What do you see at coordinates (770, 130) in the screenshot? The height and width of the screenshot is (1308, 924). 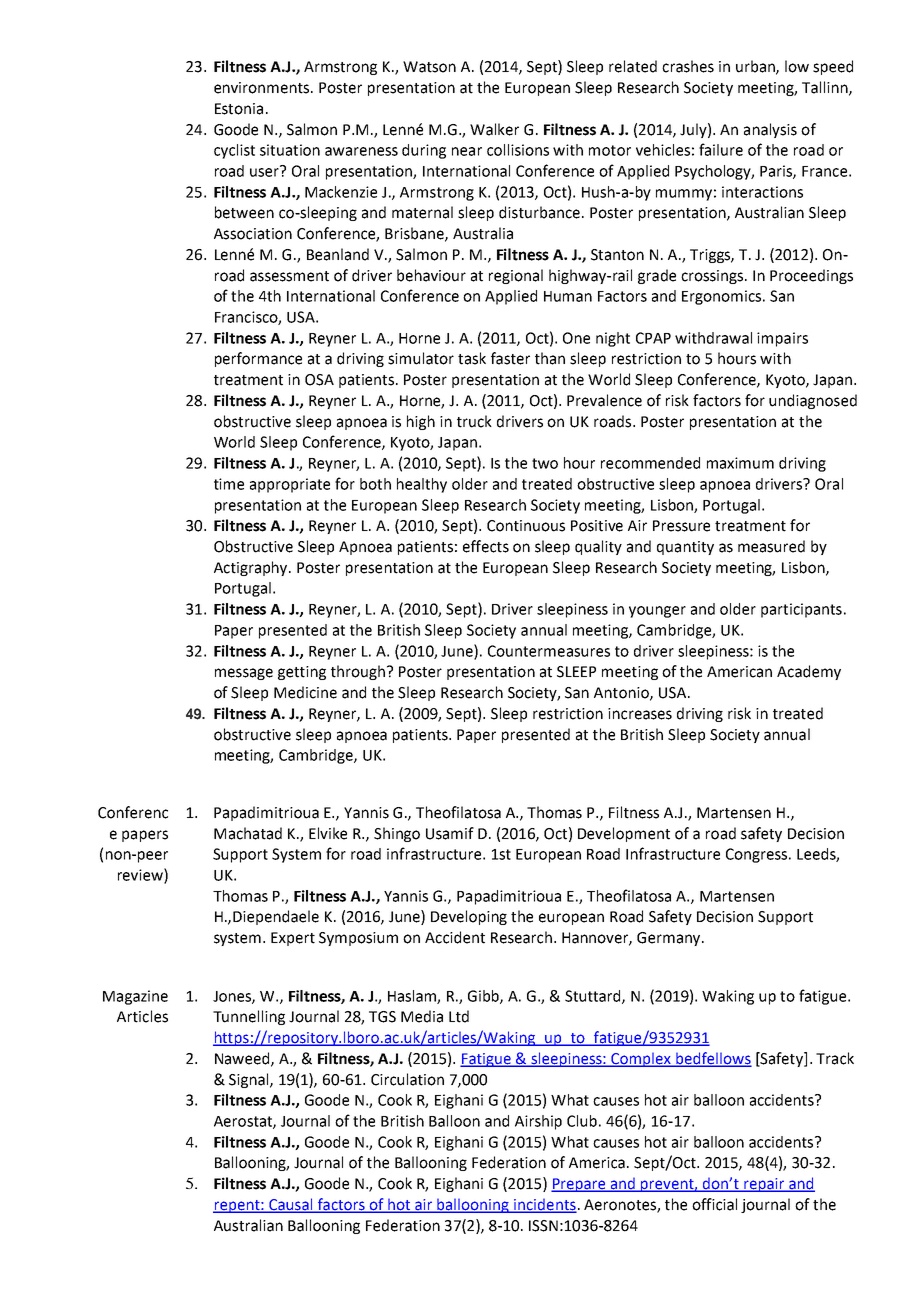 I see `analysis` at bounding box center [770, 130].
